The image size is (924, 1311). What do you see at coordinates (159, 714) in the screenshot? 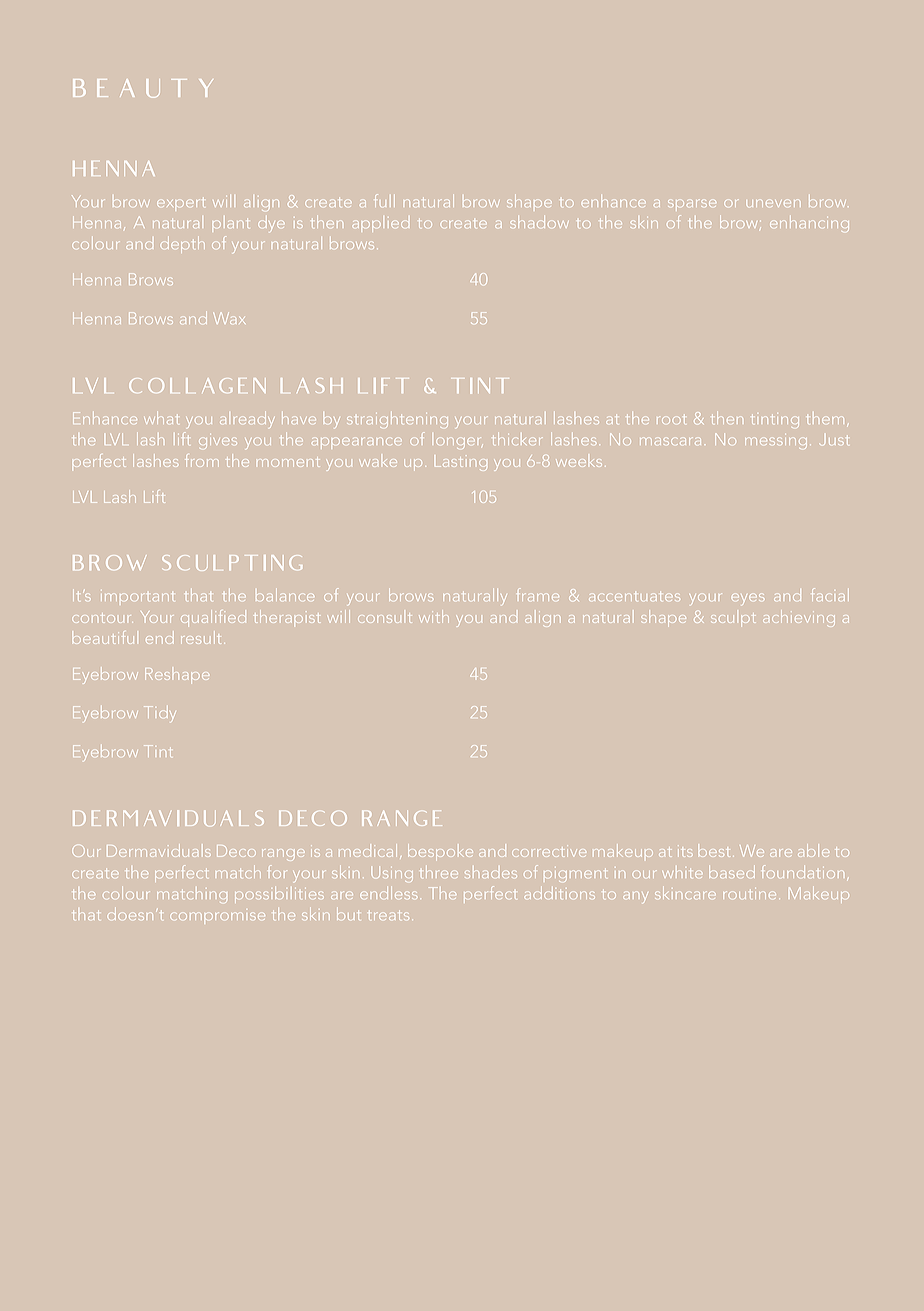
I see `Tidy` at bounding box center [159, 714].
